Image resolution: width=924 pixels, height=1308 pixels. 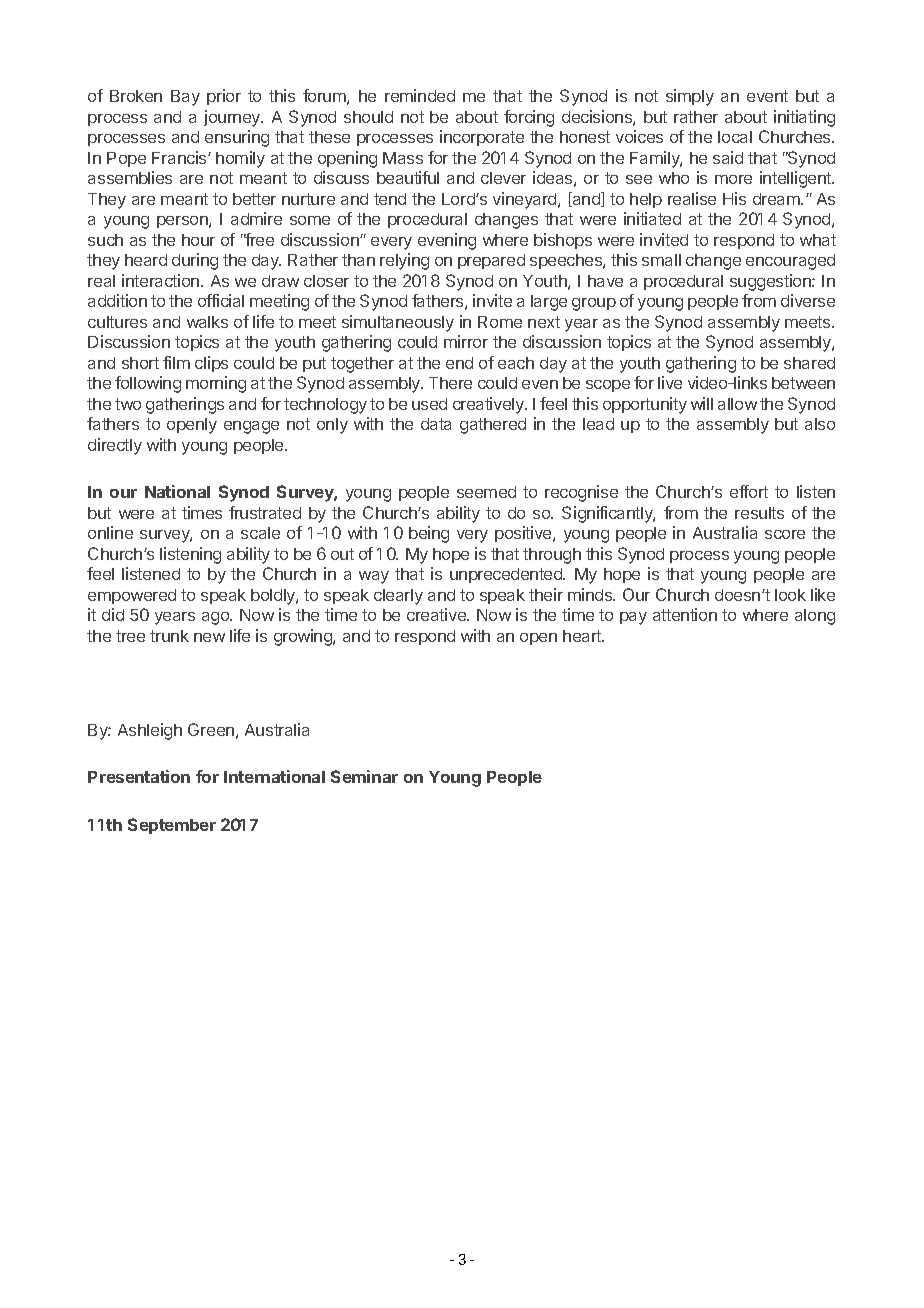 I want to click on seemed, so click(x=486, y=492).
